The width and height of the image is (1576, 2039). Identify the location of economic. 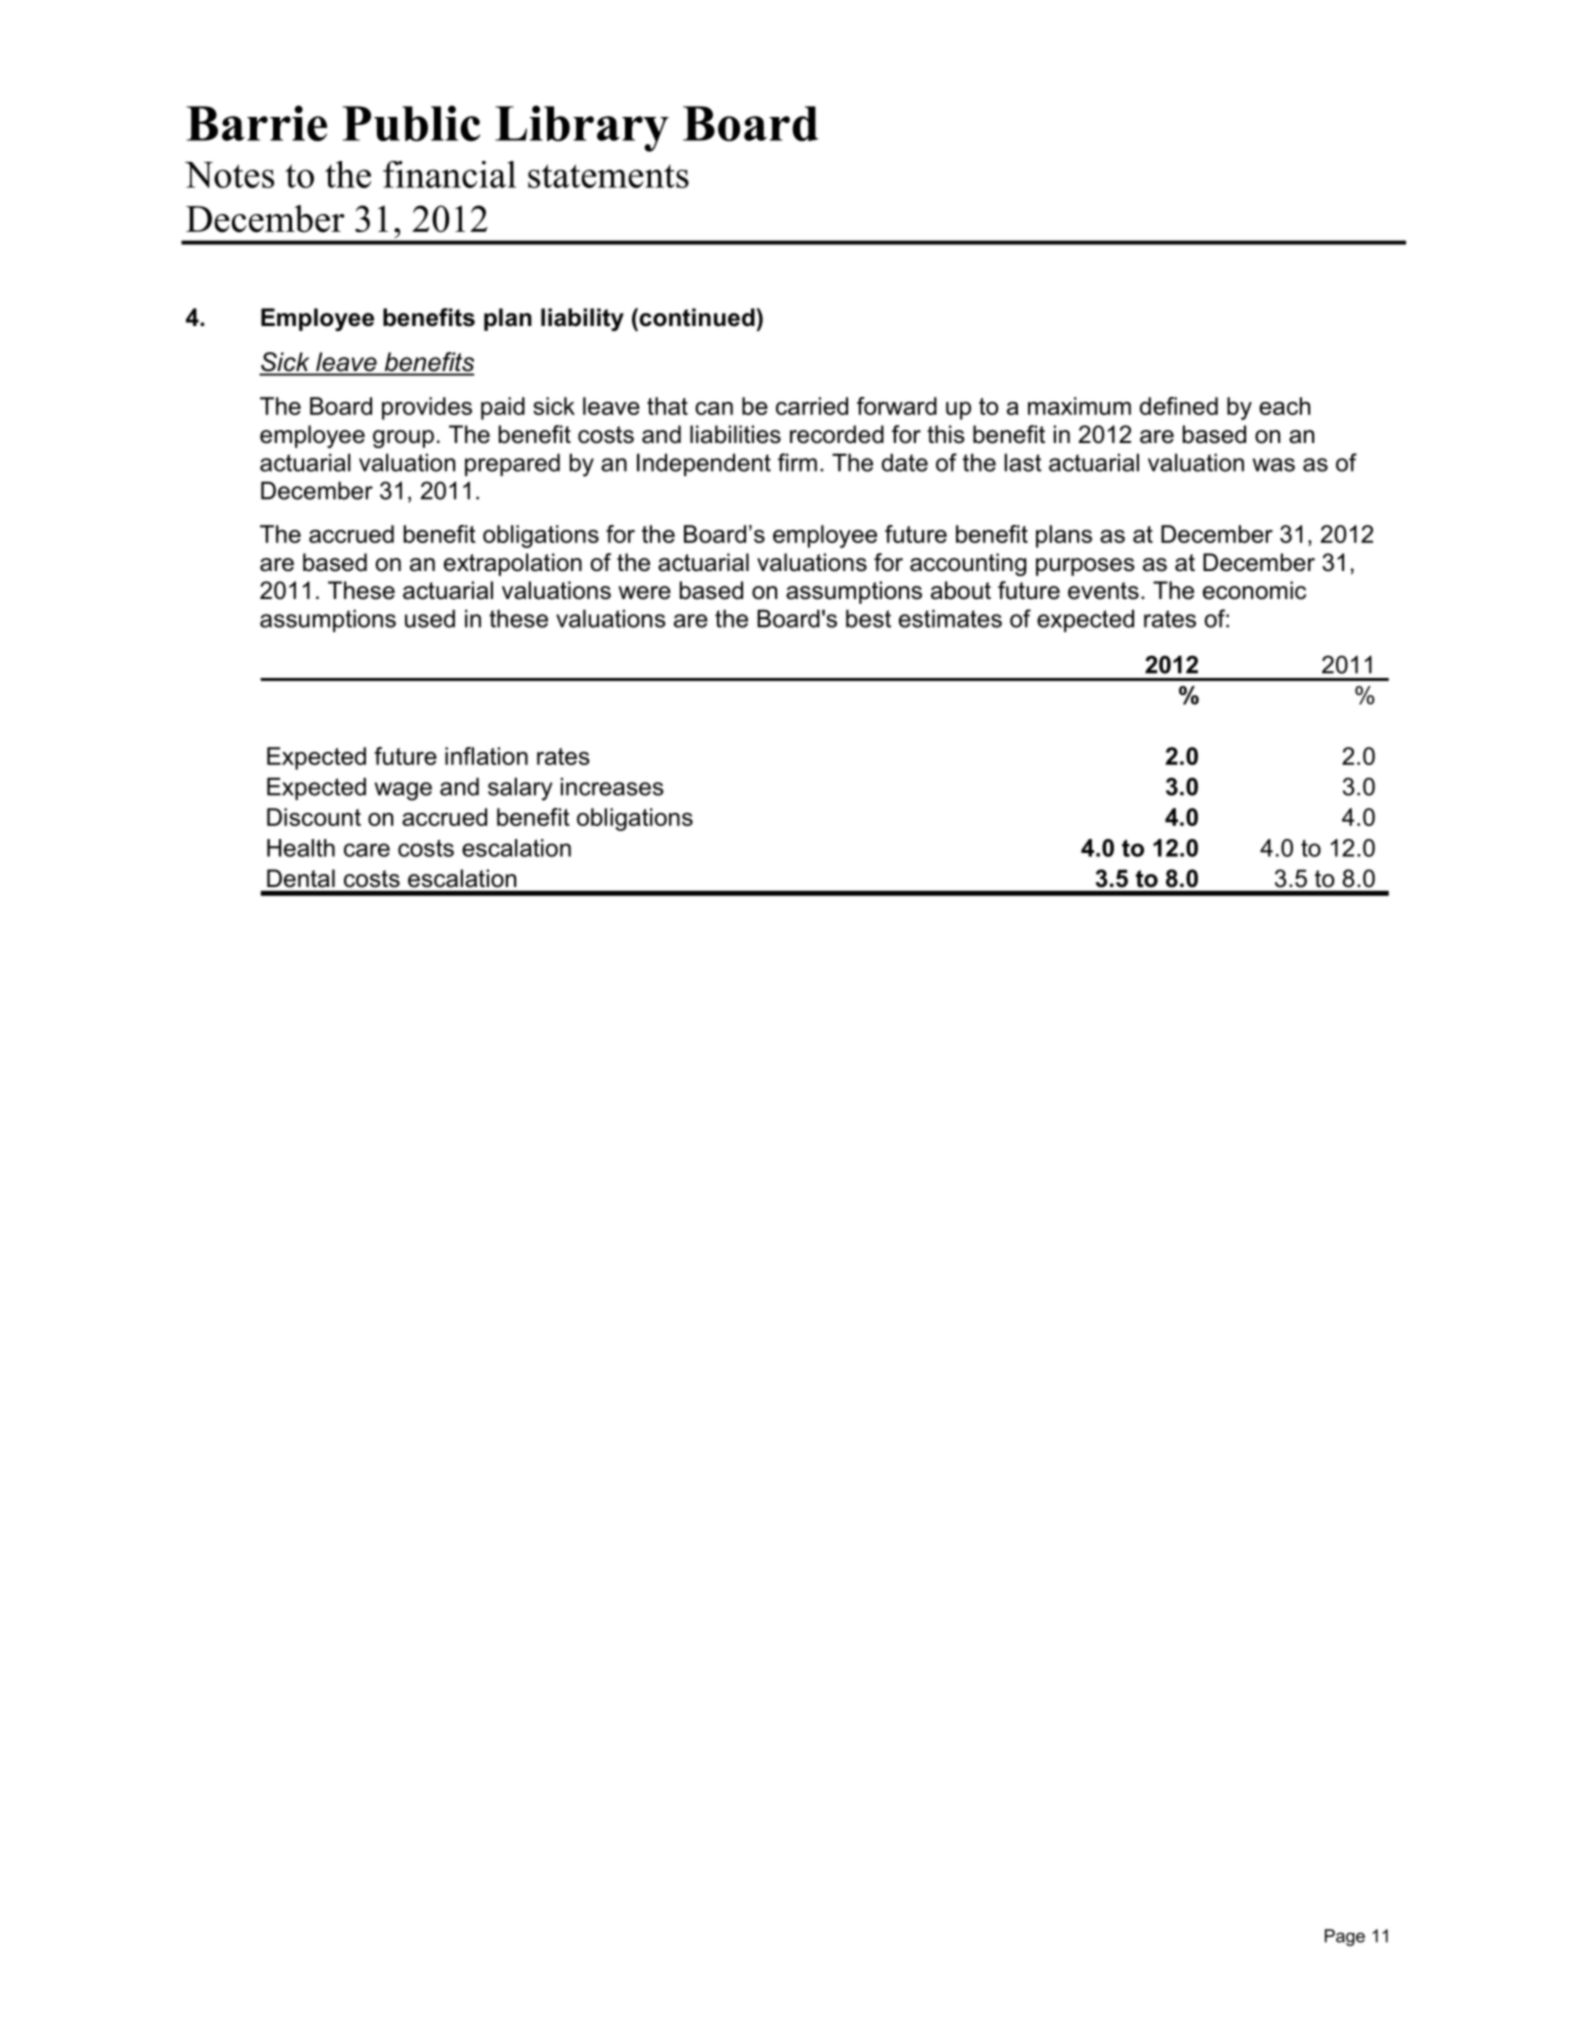
(1254, 590).
